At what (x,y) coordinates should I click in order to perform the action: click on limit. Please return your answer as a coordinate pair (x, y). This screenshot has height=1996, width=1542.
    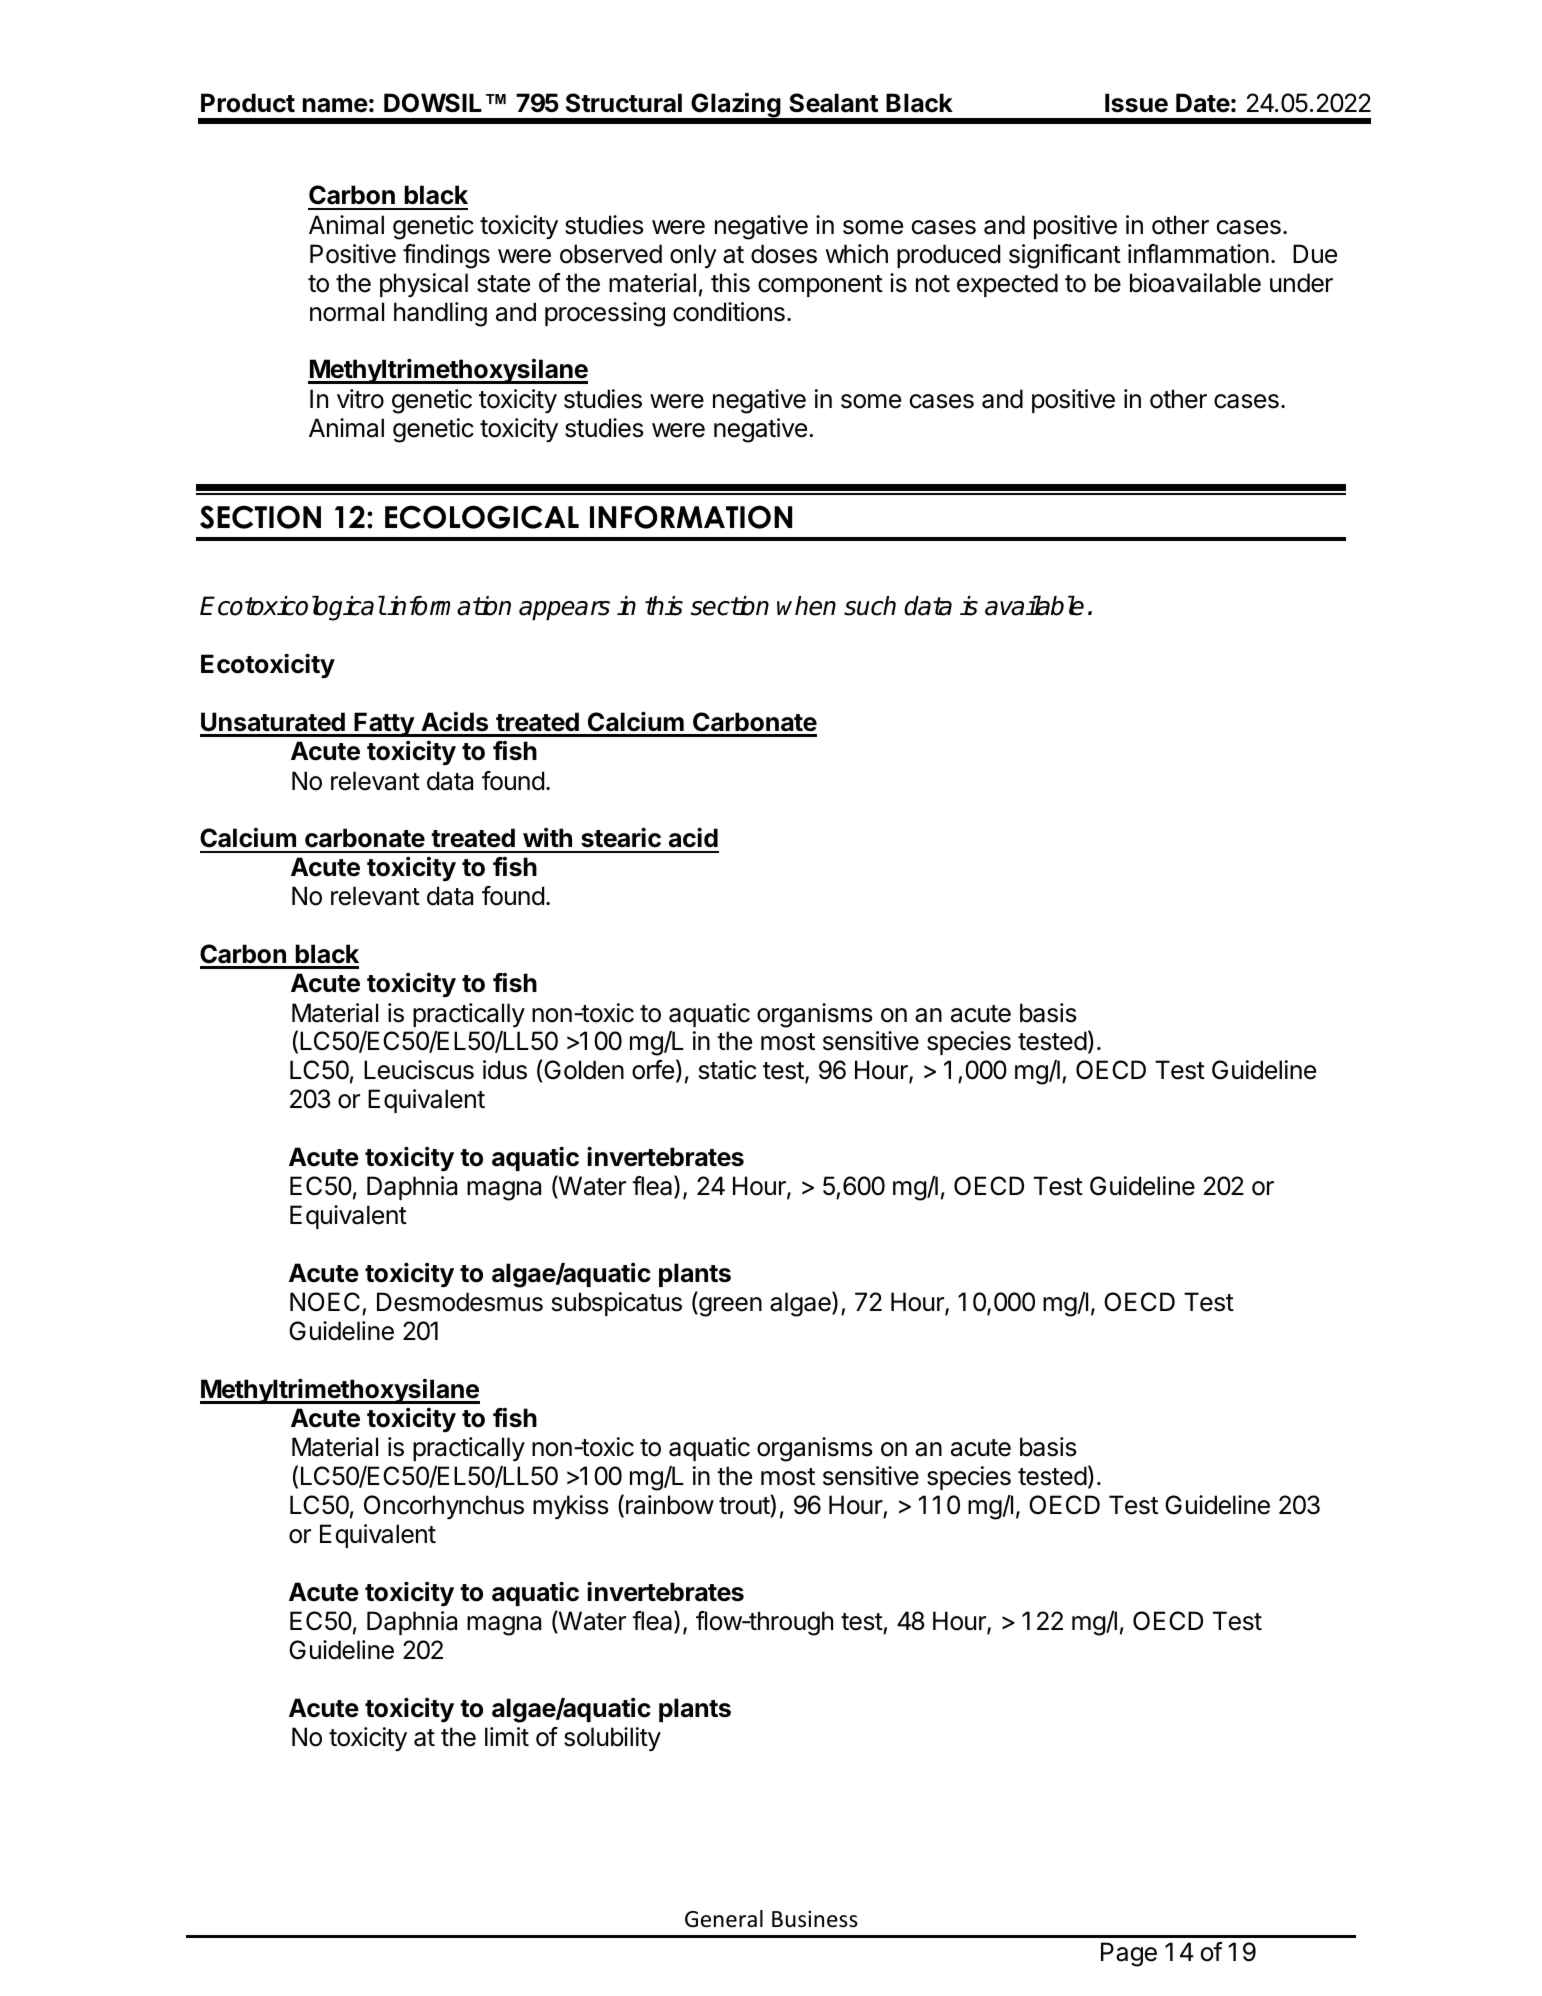
    Looking at the image, I should click on (507, 1736).
